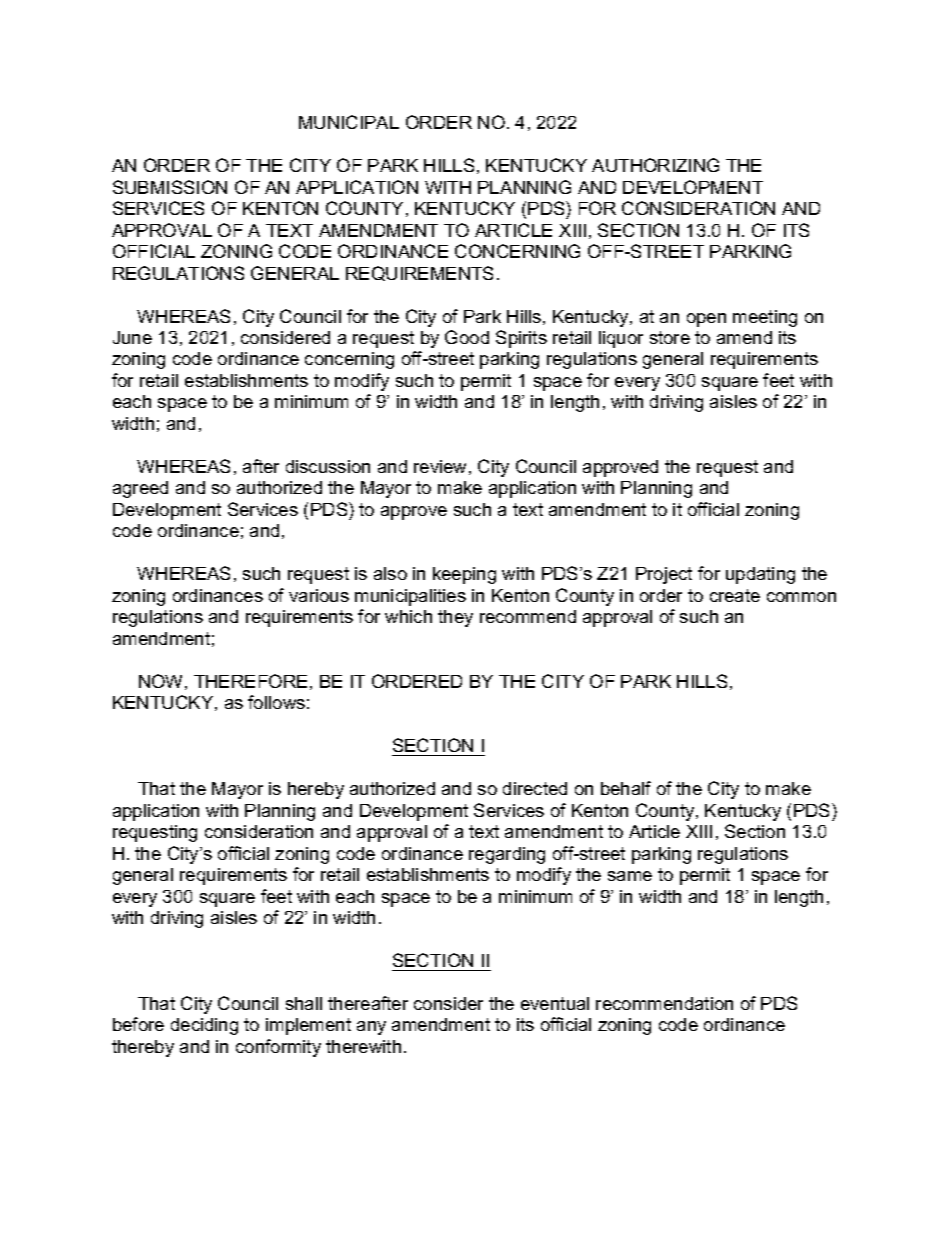 The width and height of the page is (952, 1233). Describe the element at coordinates (555, 1003) in the page. I see `eventual` at that location.
